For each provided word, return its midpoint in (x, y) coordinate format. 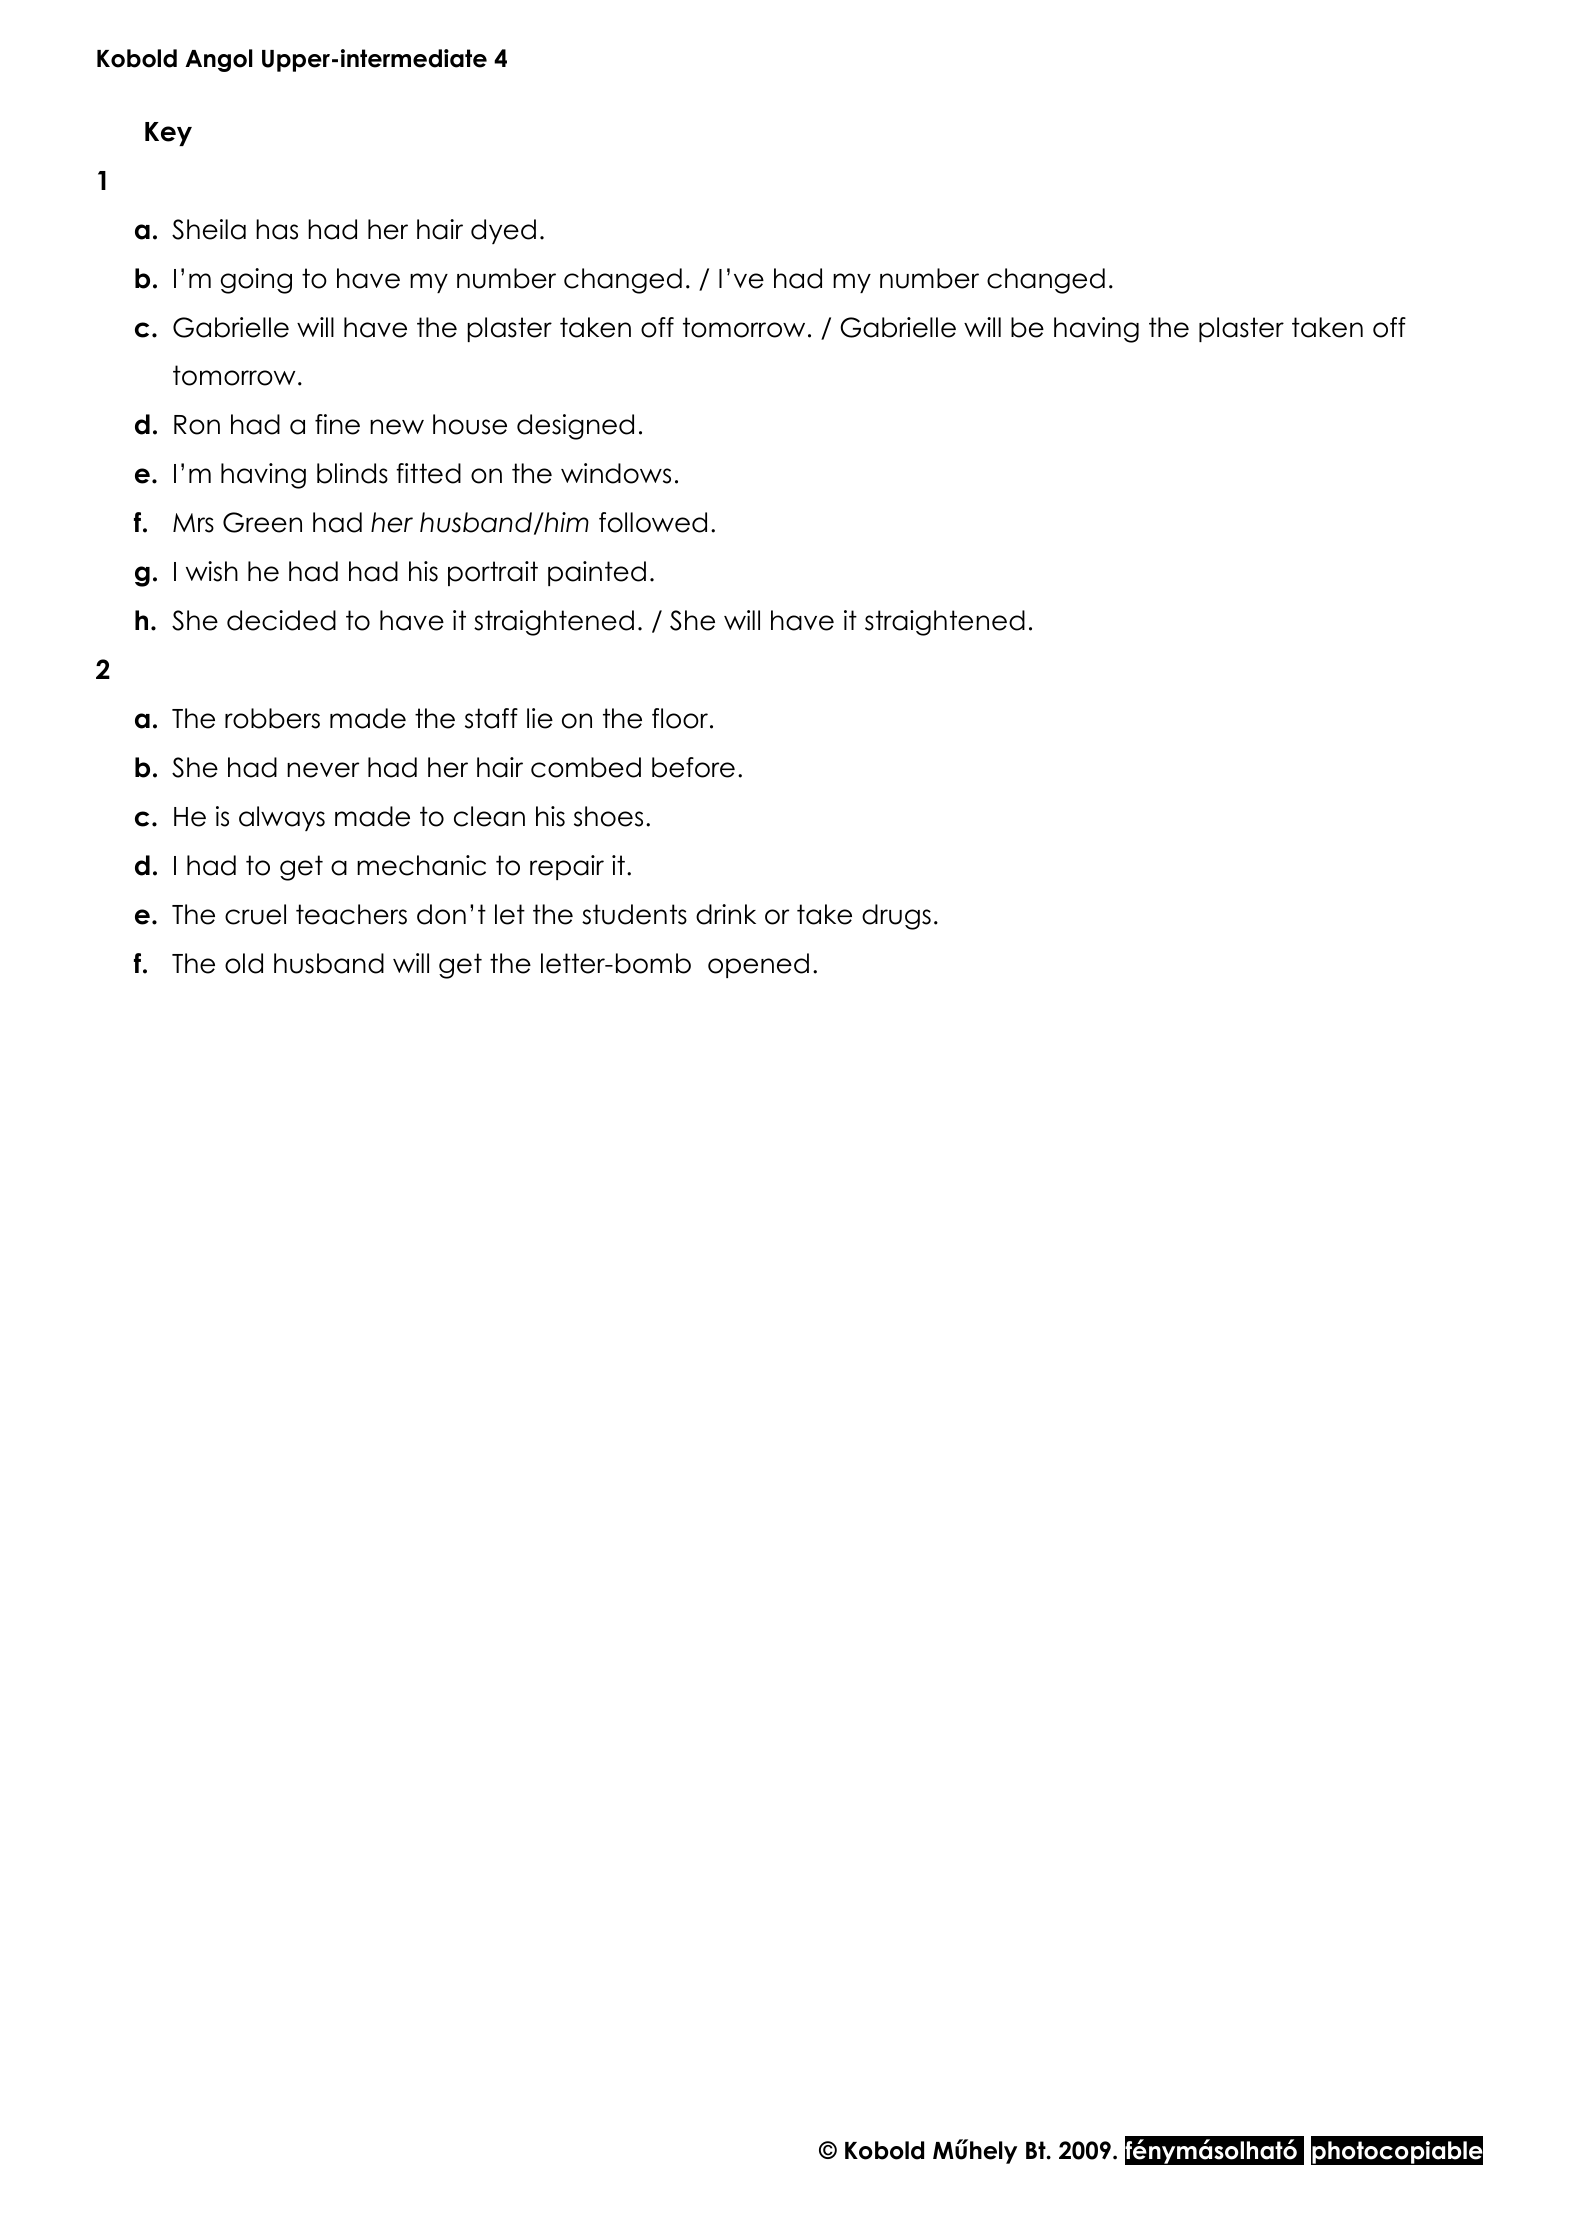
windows (616, 473)
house (470, 424)
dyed (503, 231)
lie (540, 718)
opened (758, 965)
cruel (255, 914)
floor (681, 718)
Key (168, 134)
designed (575, 427)
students (634, 914)
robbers (272, 718)
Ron (197, 425)
